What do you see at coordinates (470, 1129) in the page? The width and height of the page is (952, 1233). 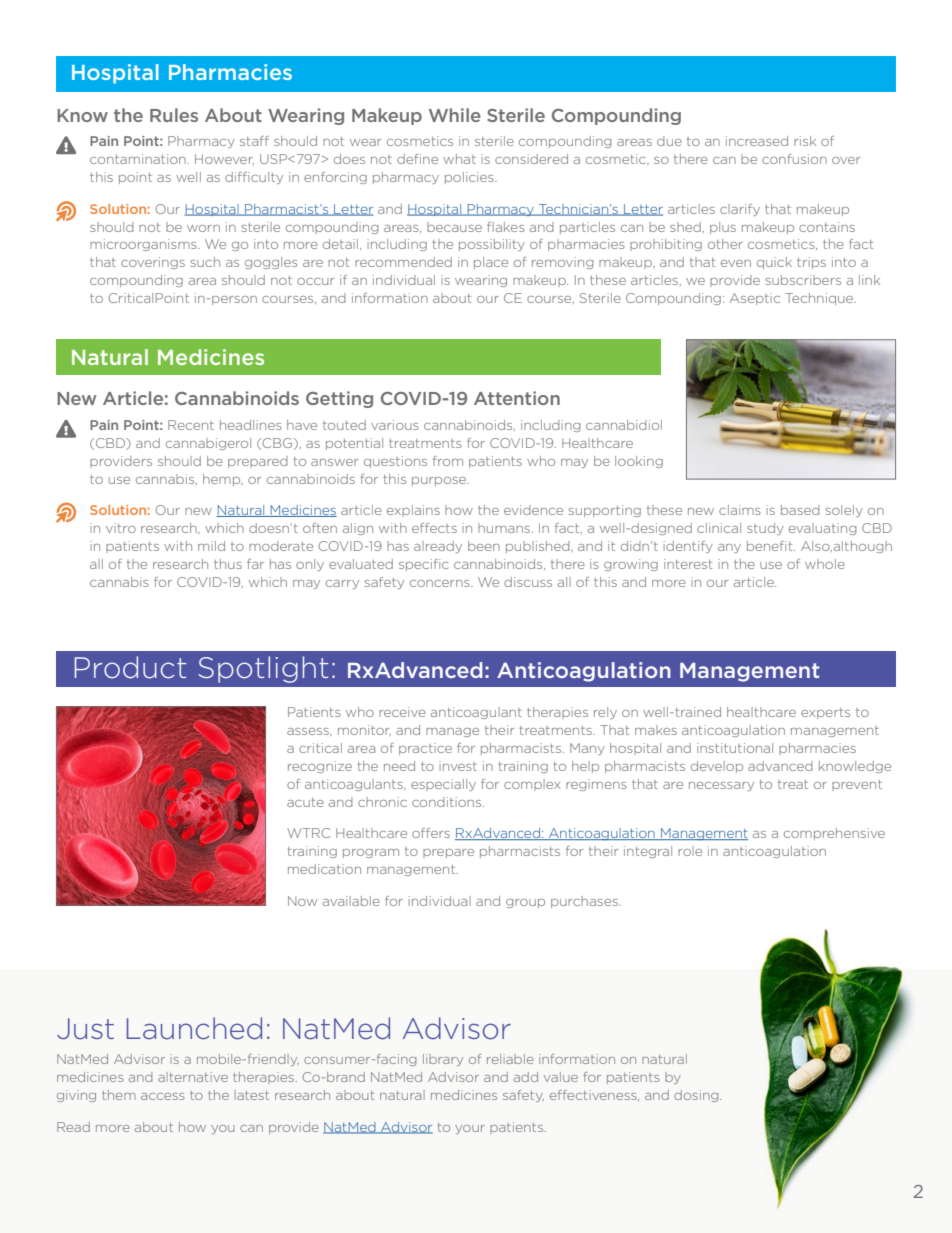 I see `your` at bounding box center [470, 1129].
